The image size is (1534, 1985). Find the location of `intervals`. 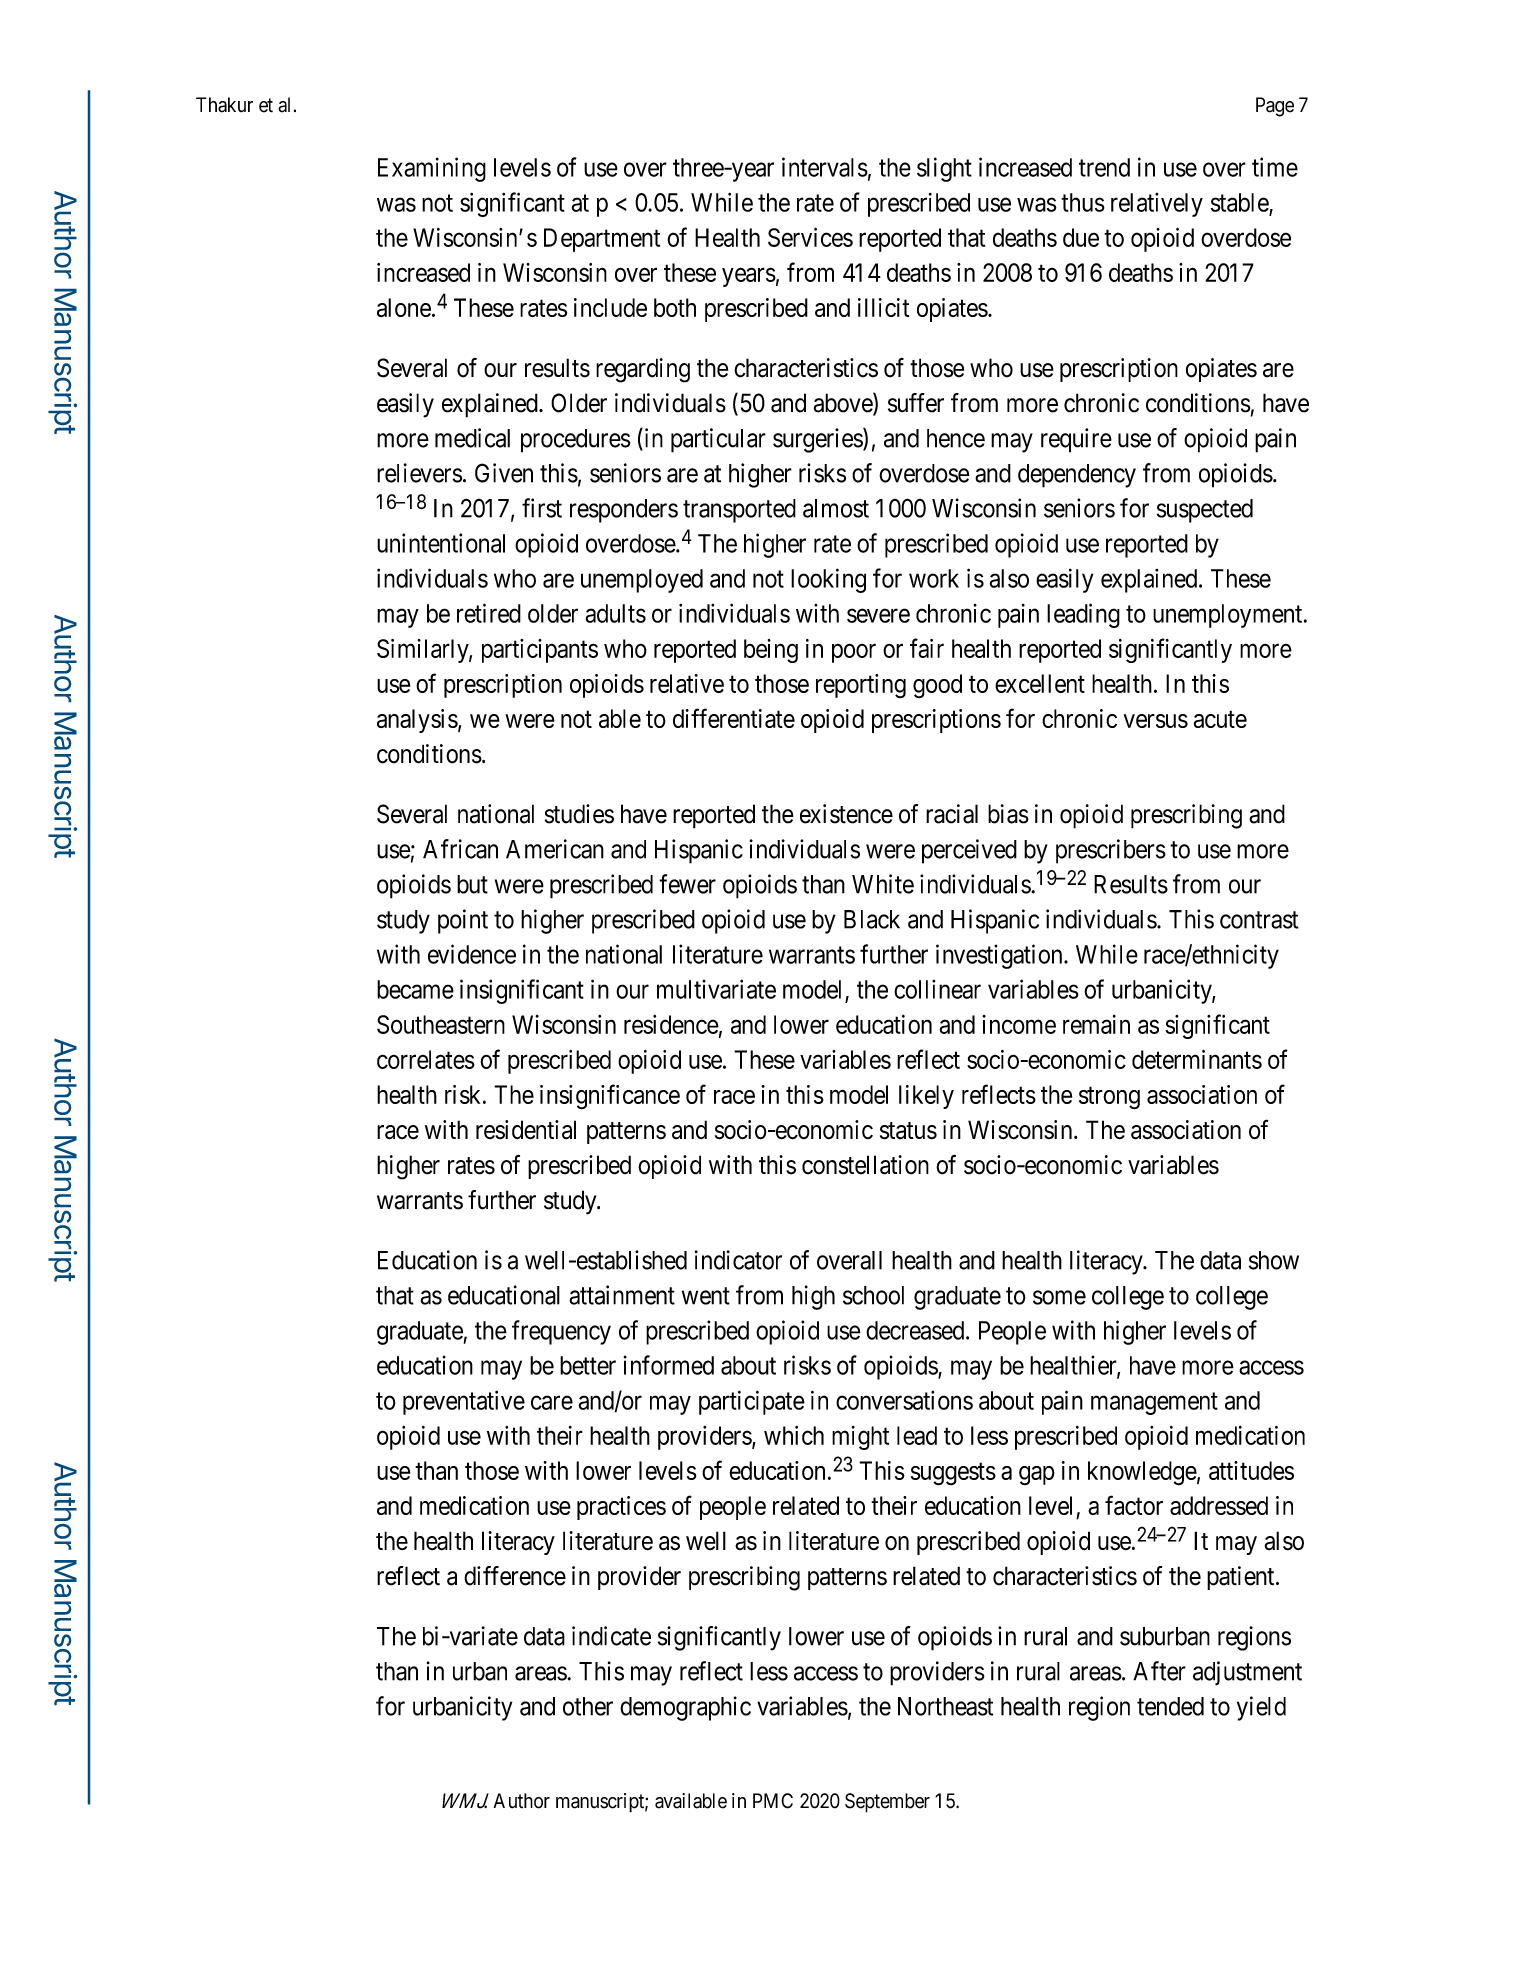

intervals is located at coordinates (825, 167).
